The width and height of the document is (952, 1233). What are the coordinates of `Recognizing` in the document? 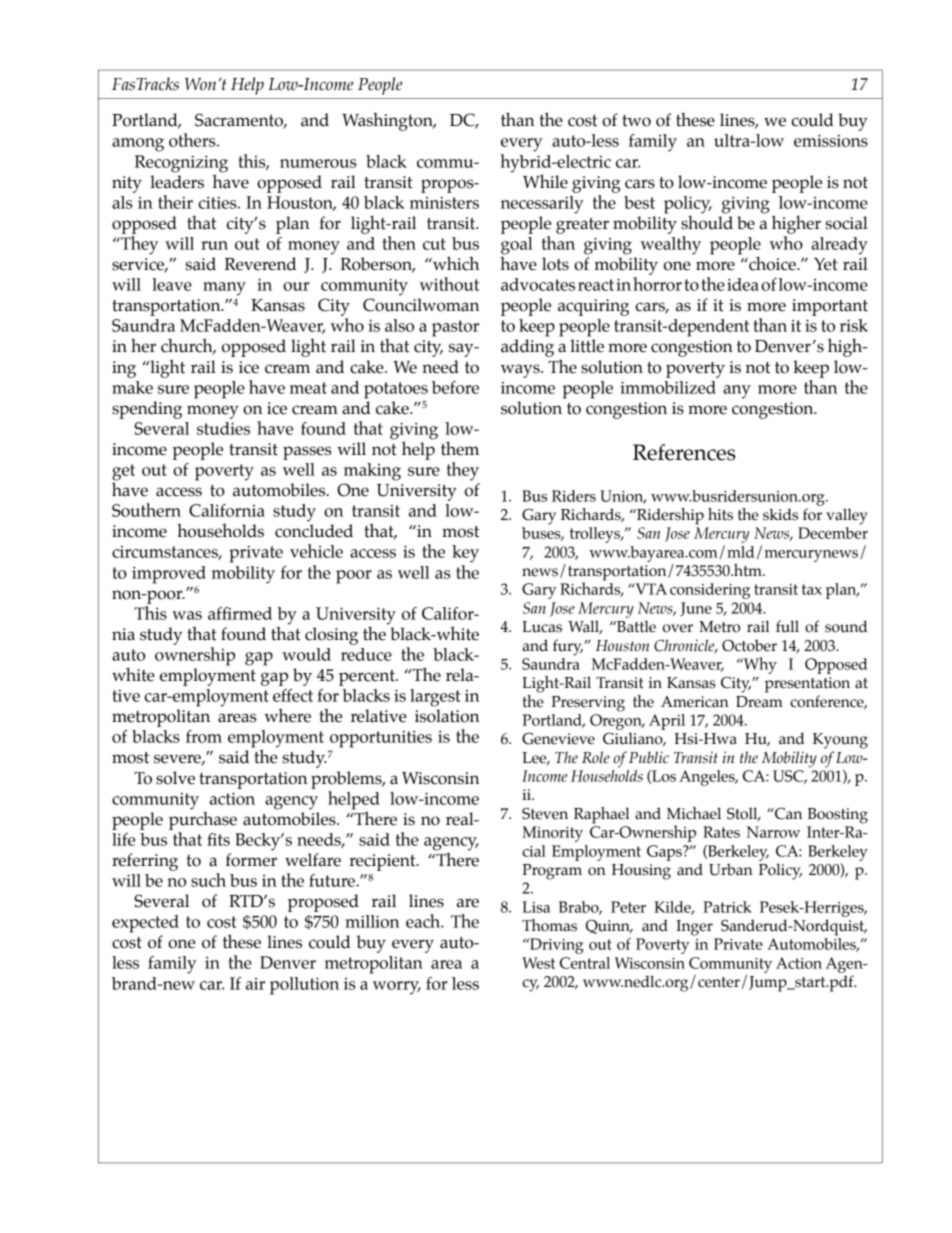 It's located at (181, 164).
